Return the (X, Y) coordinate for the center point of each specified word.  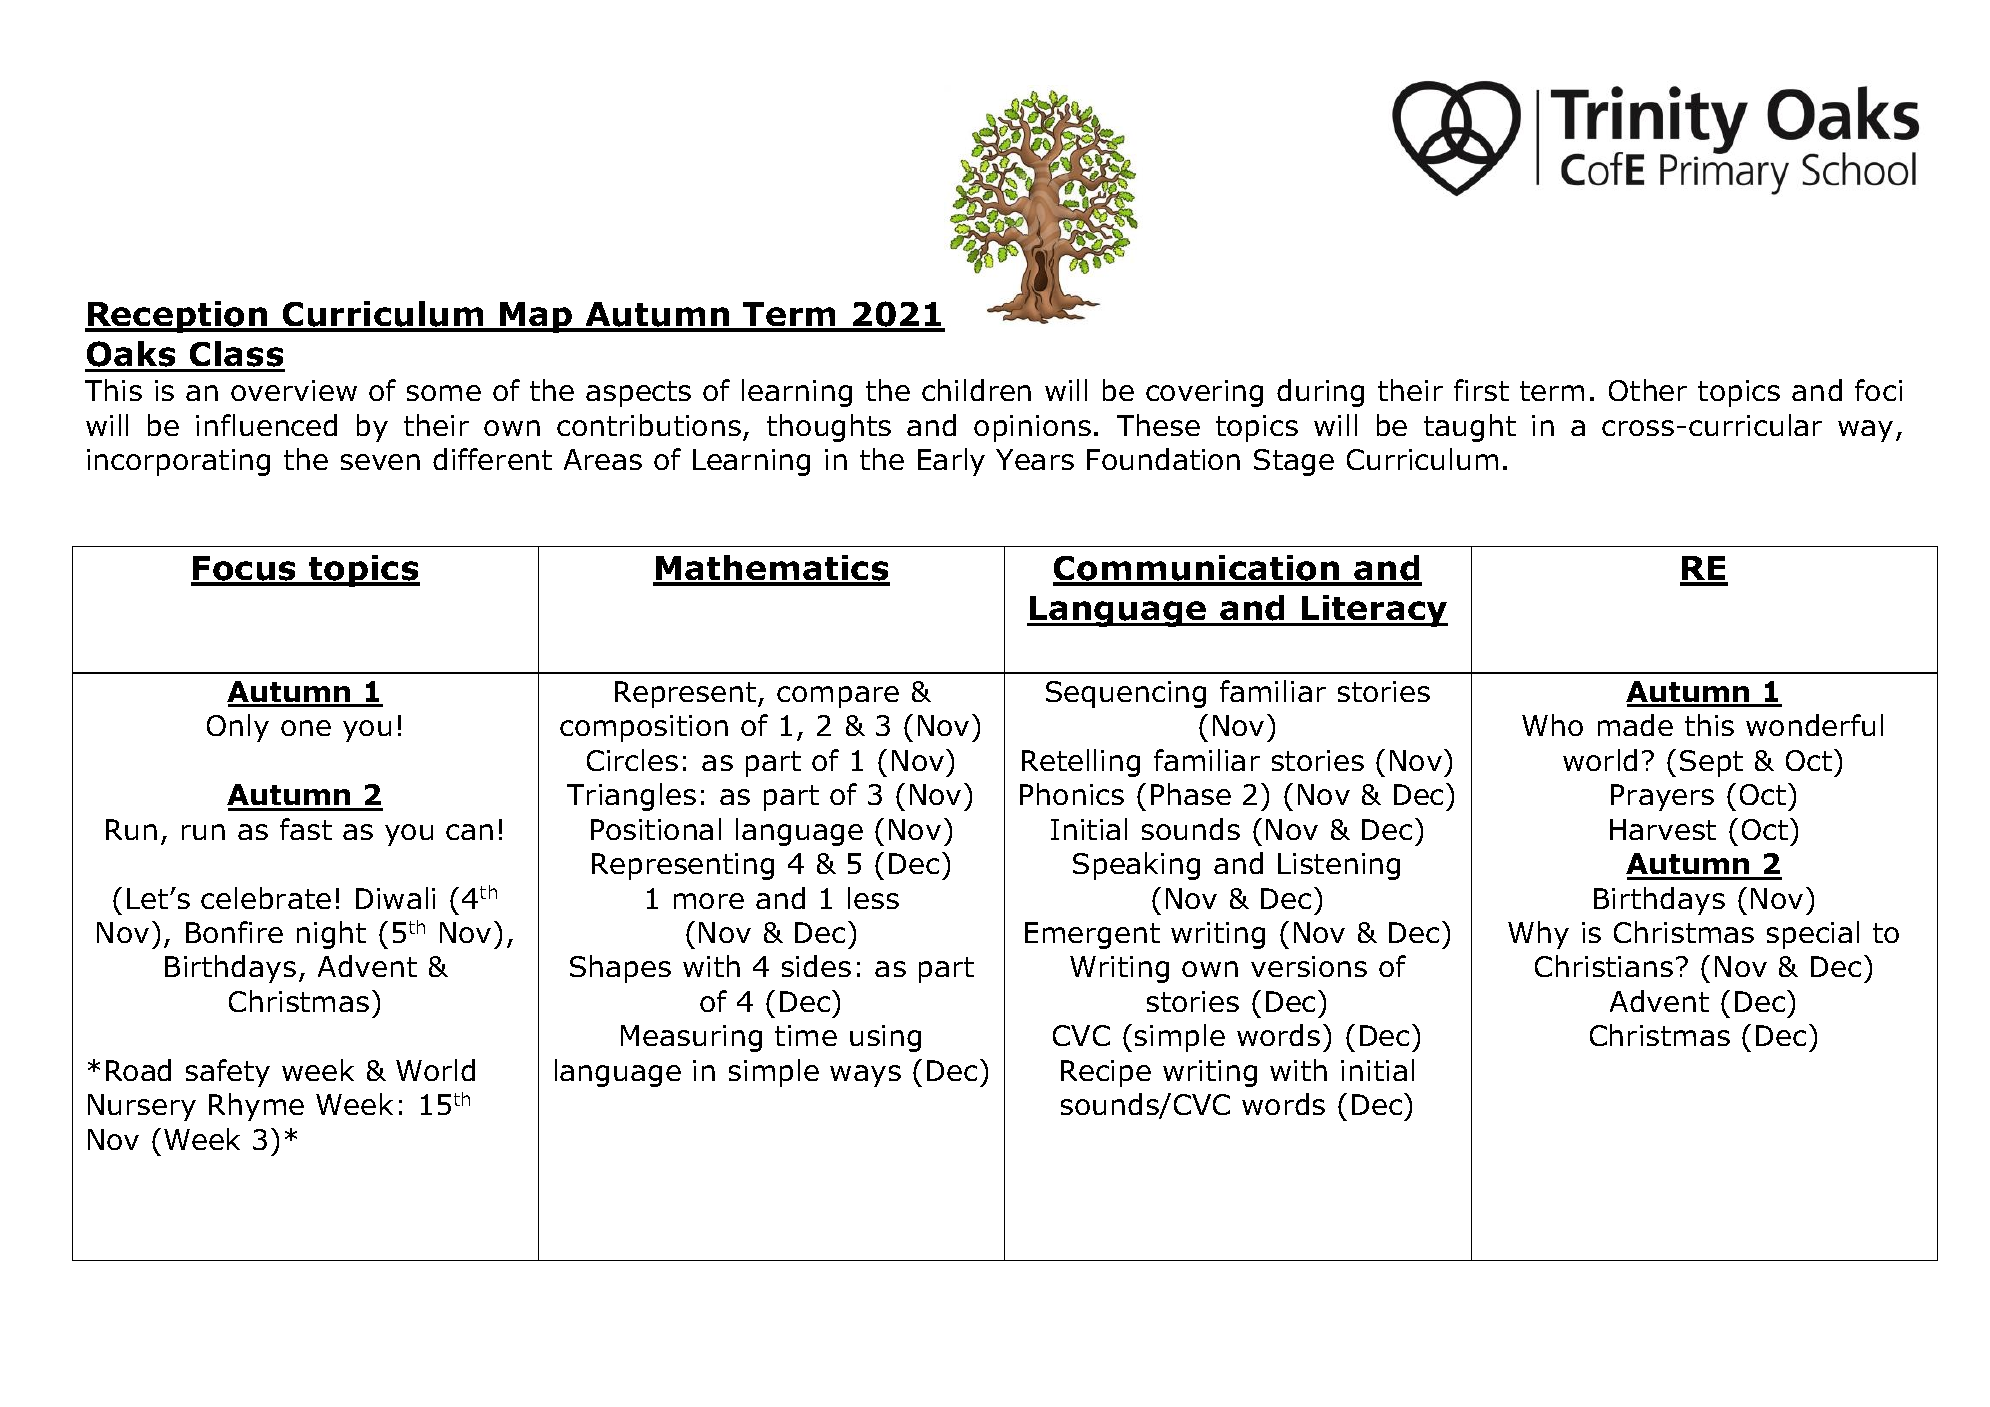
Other (1648, 390)
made (1635, 725)
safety (228, 1073)
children (976, 390)
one (306, 728)
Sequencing (1126, 694)
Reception (178, 317)
